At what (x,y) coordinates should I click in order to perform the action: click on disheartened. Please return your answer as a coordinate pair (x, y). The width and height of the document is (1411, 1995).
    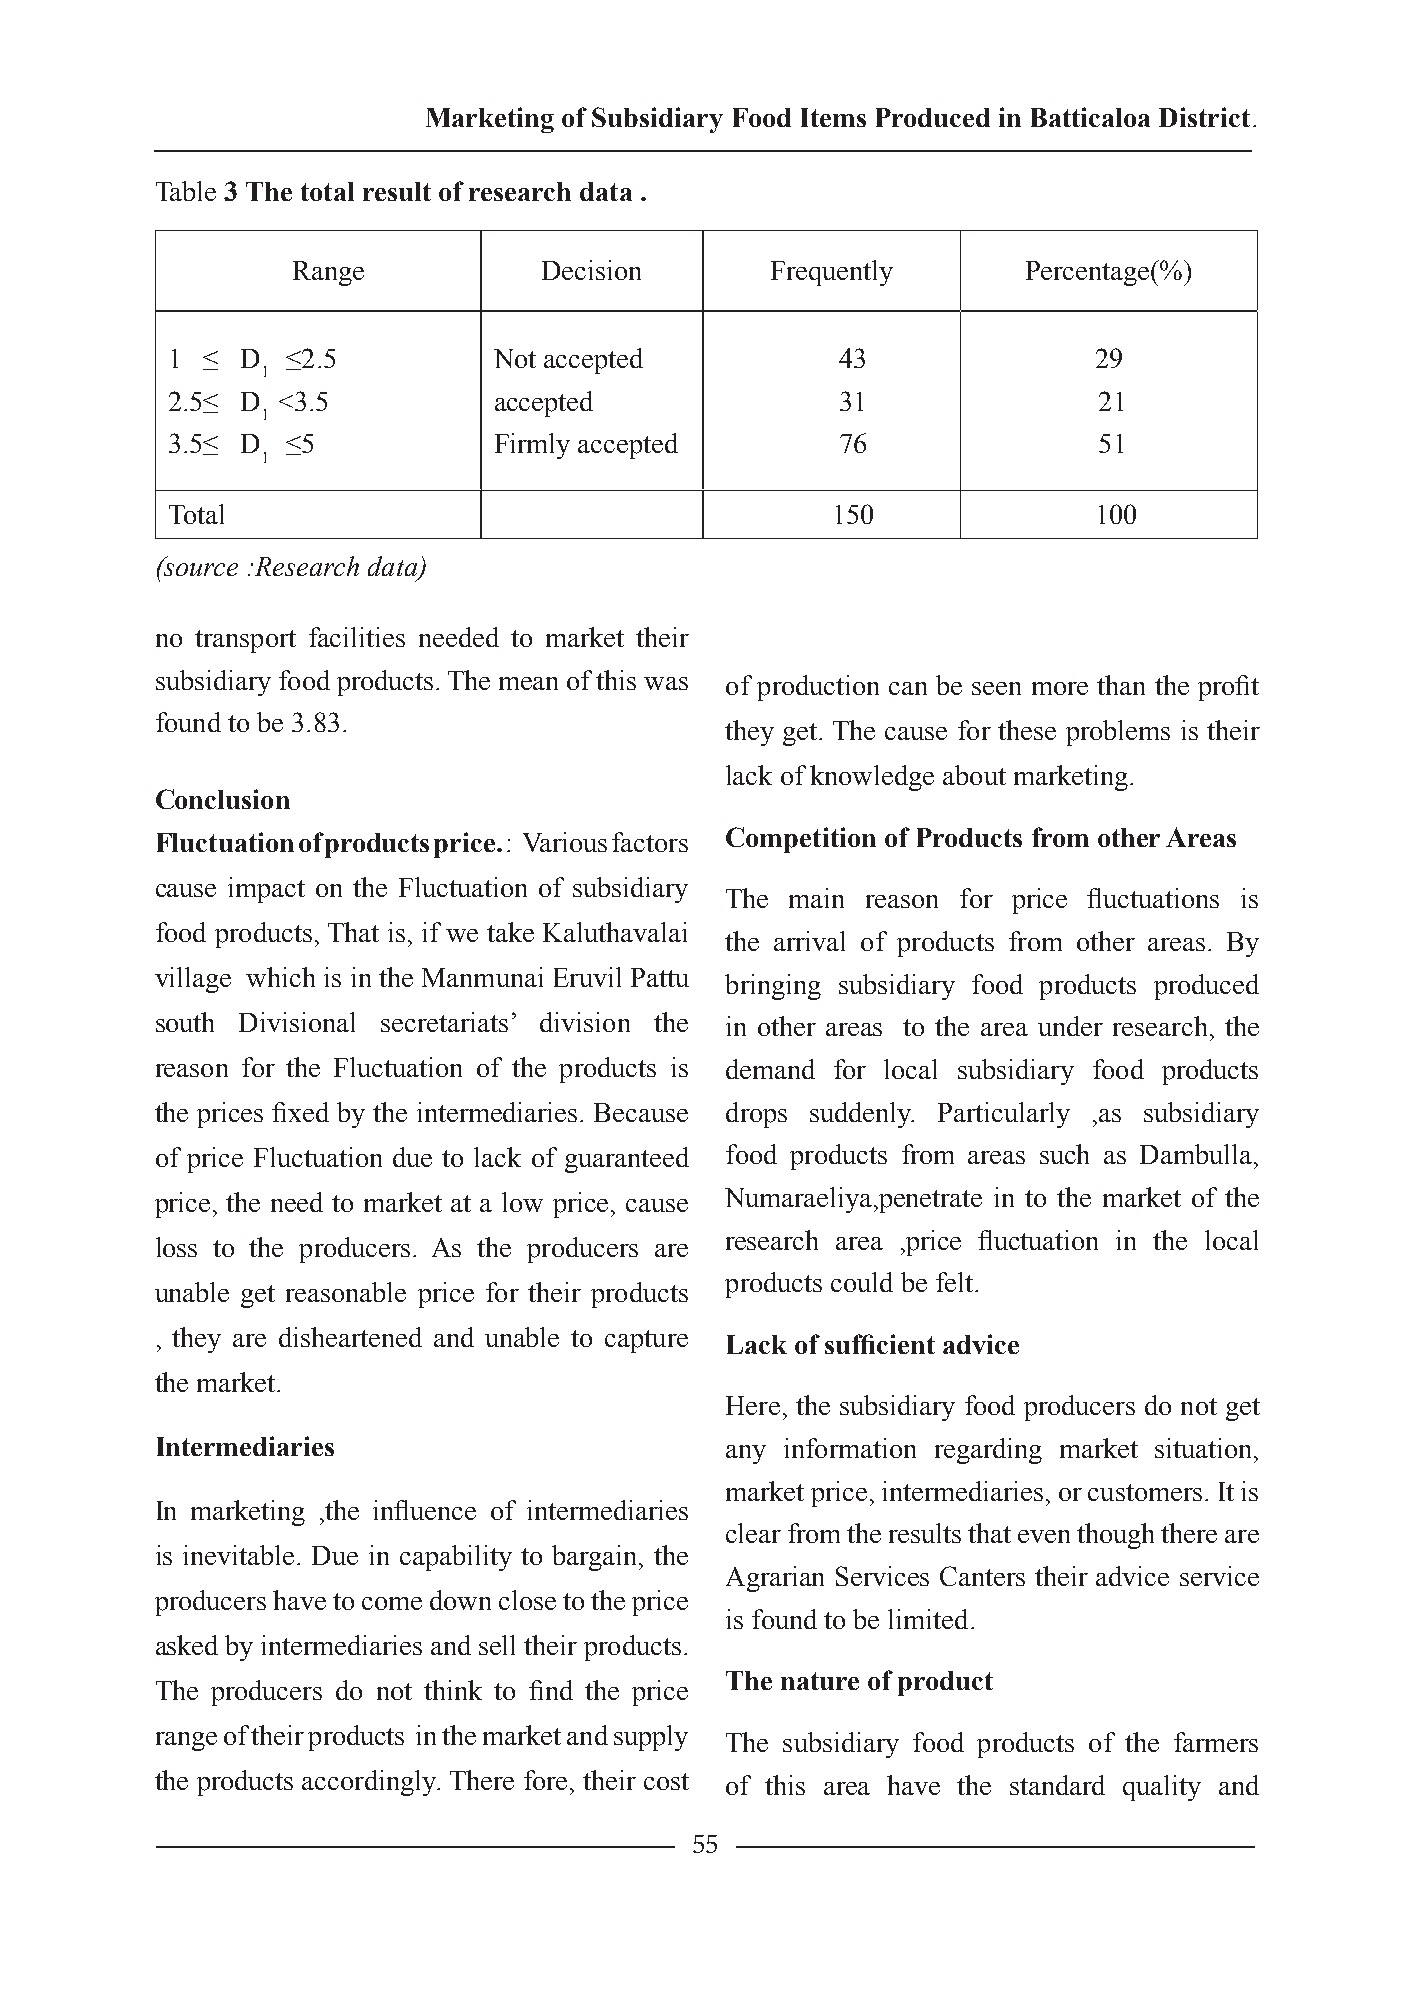
    Looking at the image, I should click on (350, 1337).
